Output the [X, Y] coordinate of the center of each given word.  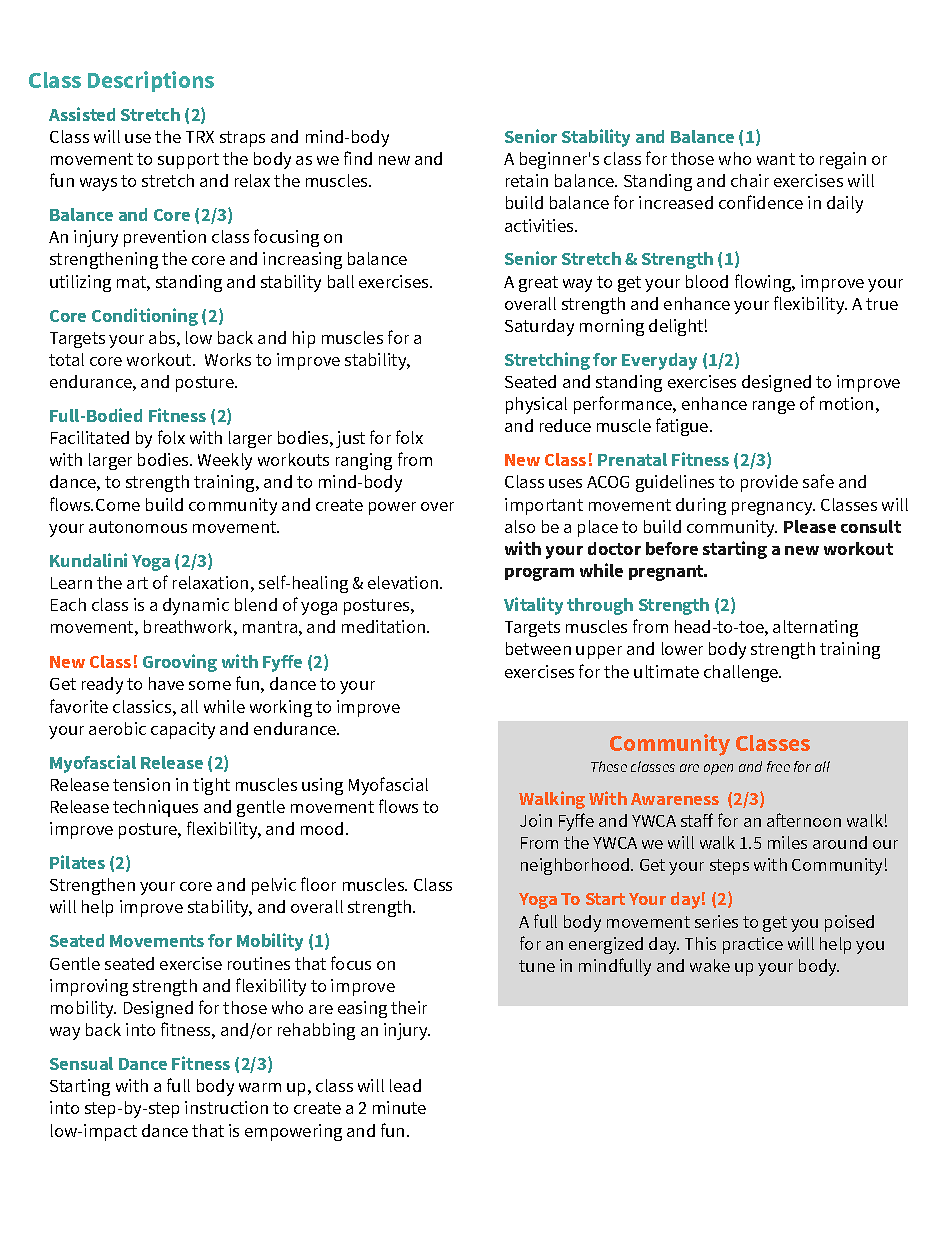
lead [405, 1085]
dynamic [196, 606]
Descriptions [151, 81]
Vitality [533, 606]
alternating [815, 628]
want [776, 159]
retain [527, 180]
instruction [226, 1107]
